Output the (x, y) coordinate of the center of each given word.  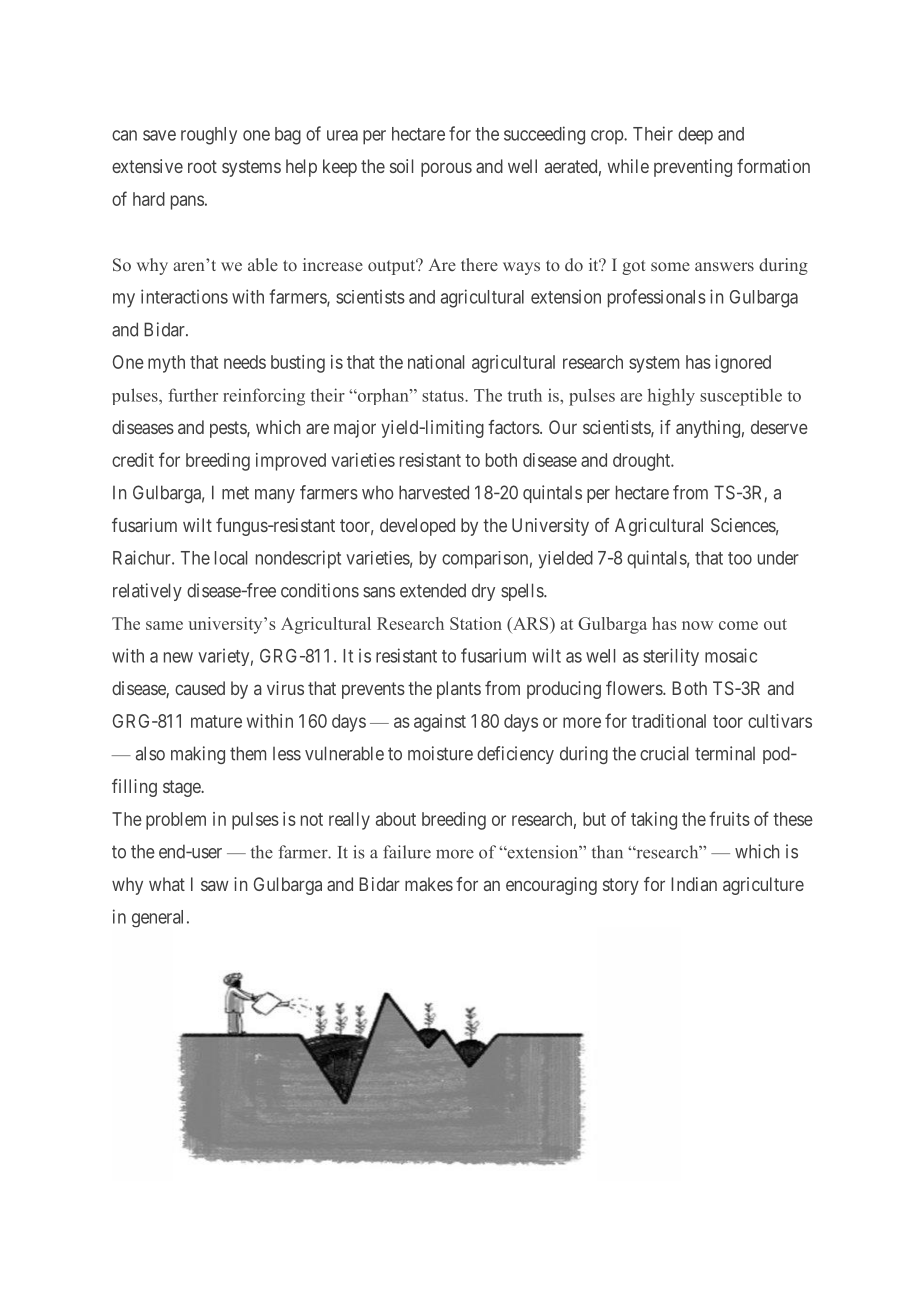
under (778, 558)
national (436, 362)
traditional (669, 721)
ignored (743, 364)
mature (216, 721)
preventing (693, 168)
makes (429, 884)
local (231, 558)
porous (446, 169)
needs (245, 362)
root (202, 166)
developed (417, 527)
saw (215, 885)
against (440, 723)
